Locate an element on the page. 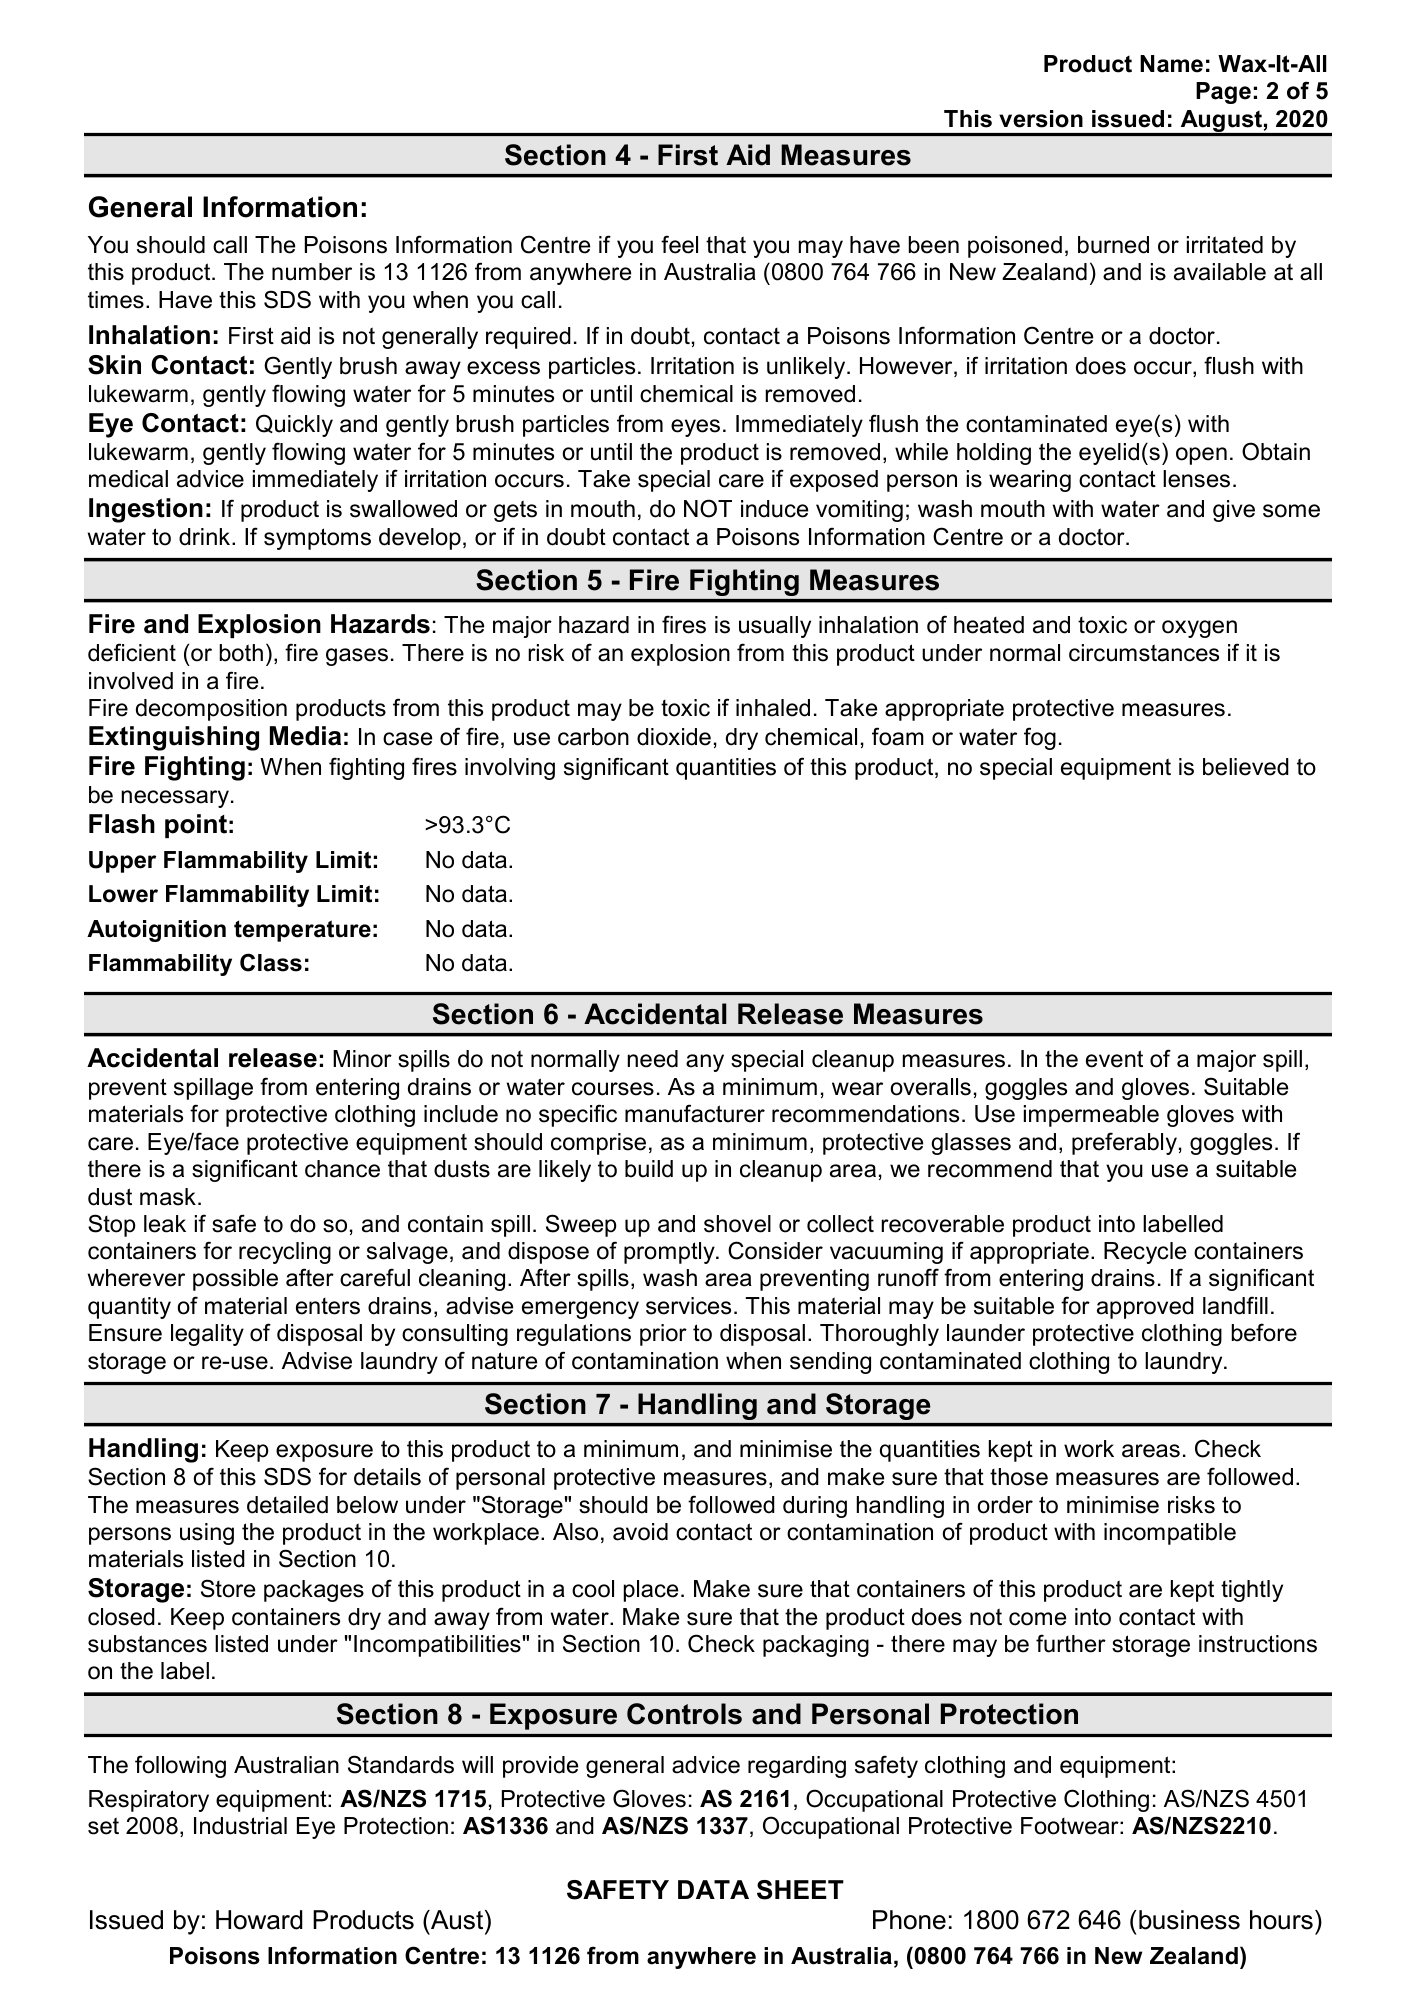 This page has width=1416, height=2003. prior is located at coordinates (663, 1335).
